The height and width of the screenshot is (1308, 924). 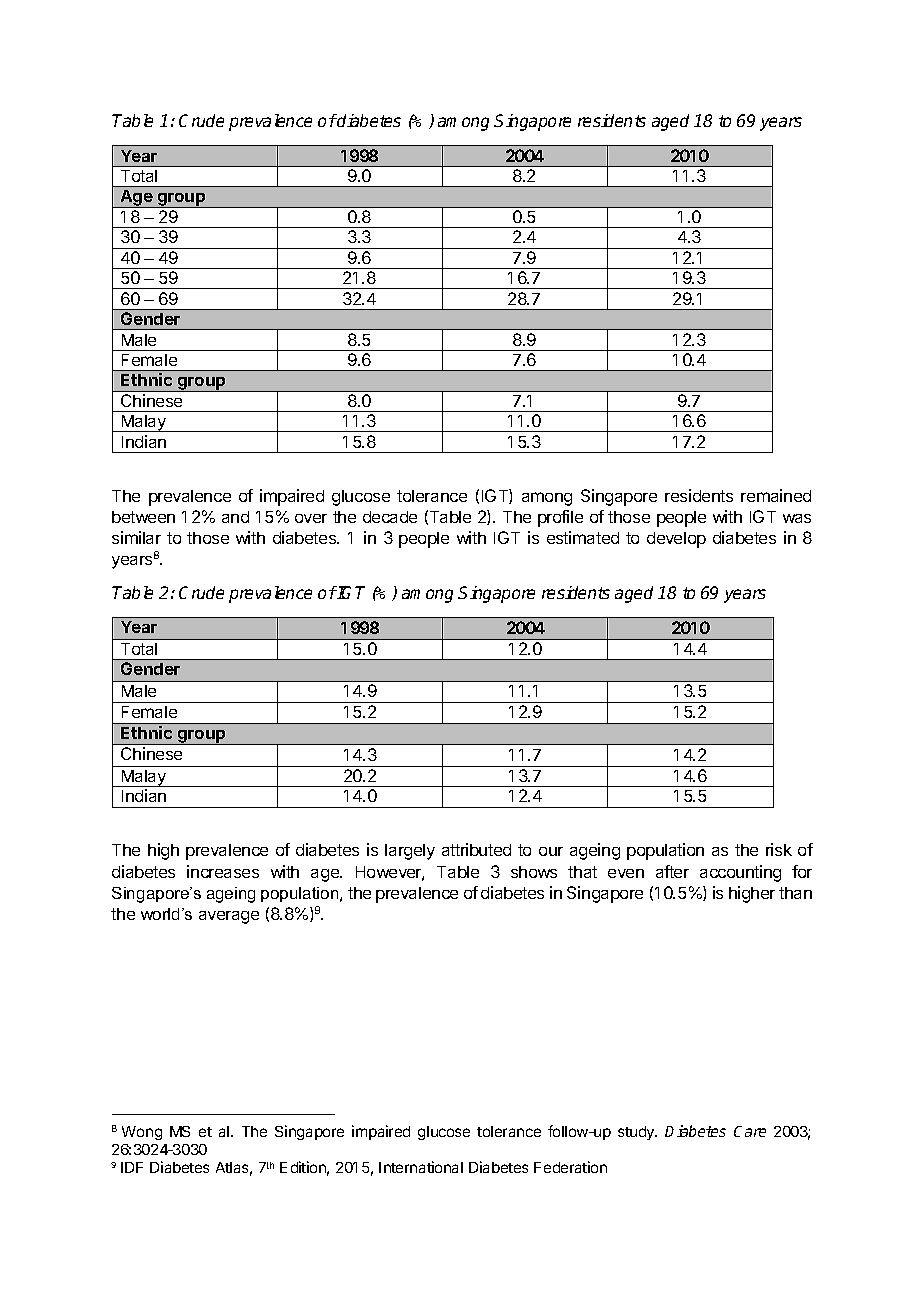 I want to click on Wong, so click(x=142, y=1133).
